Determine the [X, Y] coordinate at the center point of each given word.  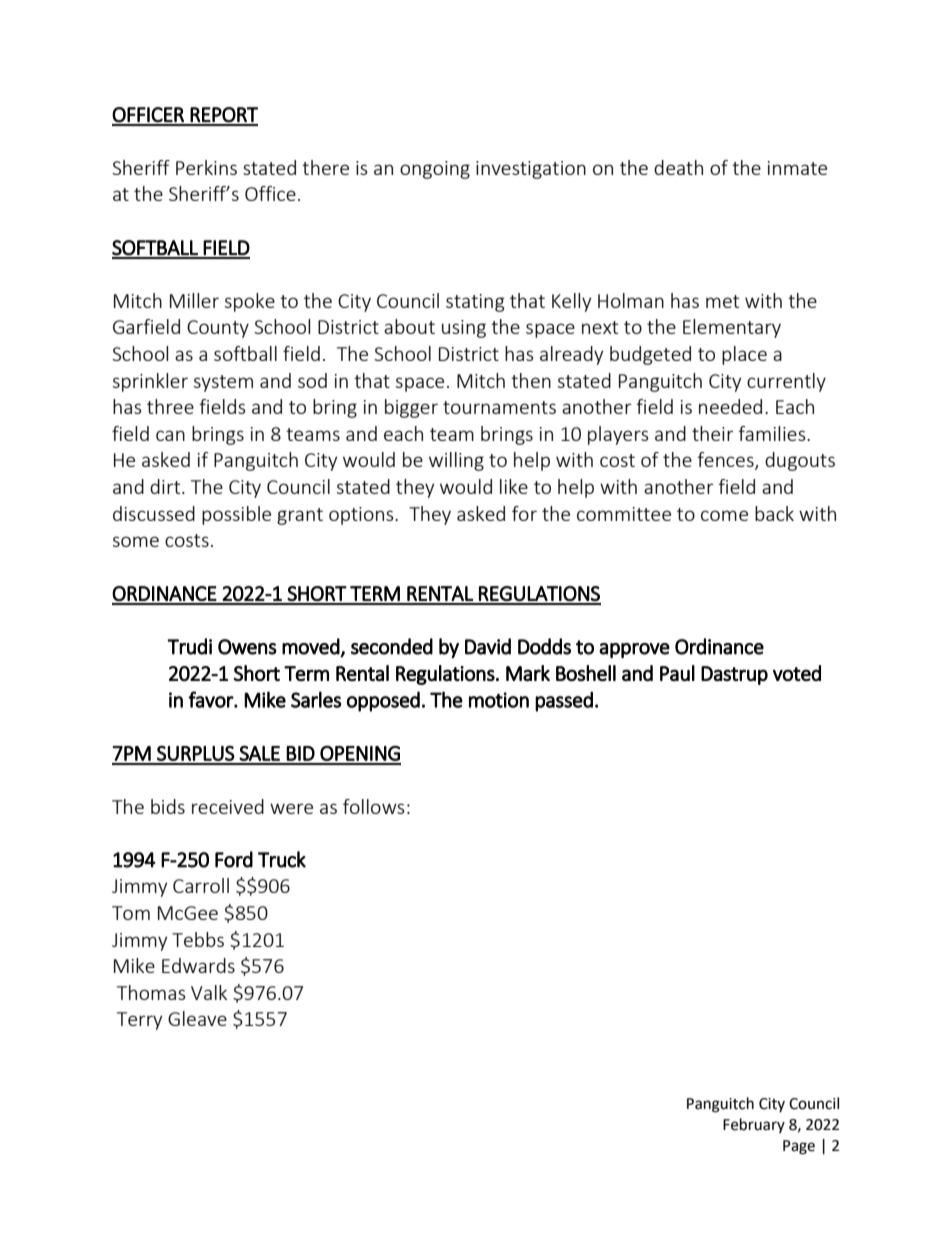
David [488, 646]
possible [236, 515]
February [754, 1125]
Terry [139, 1021]
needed [730, 406]
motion [499, 700]
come [724, 515]
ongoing [435, 170]
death [678, 167]
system [223, 383]
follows [374, 806]
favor [211, 699]
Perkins [206, 167]
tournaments [499, 407]
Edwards [198, 965]
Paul [677, 673]
